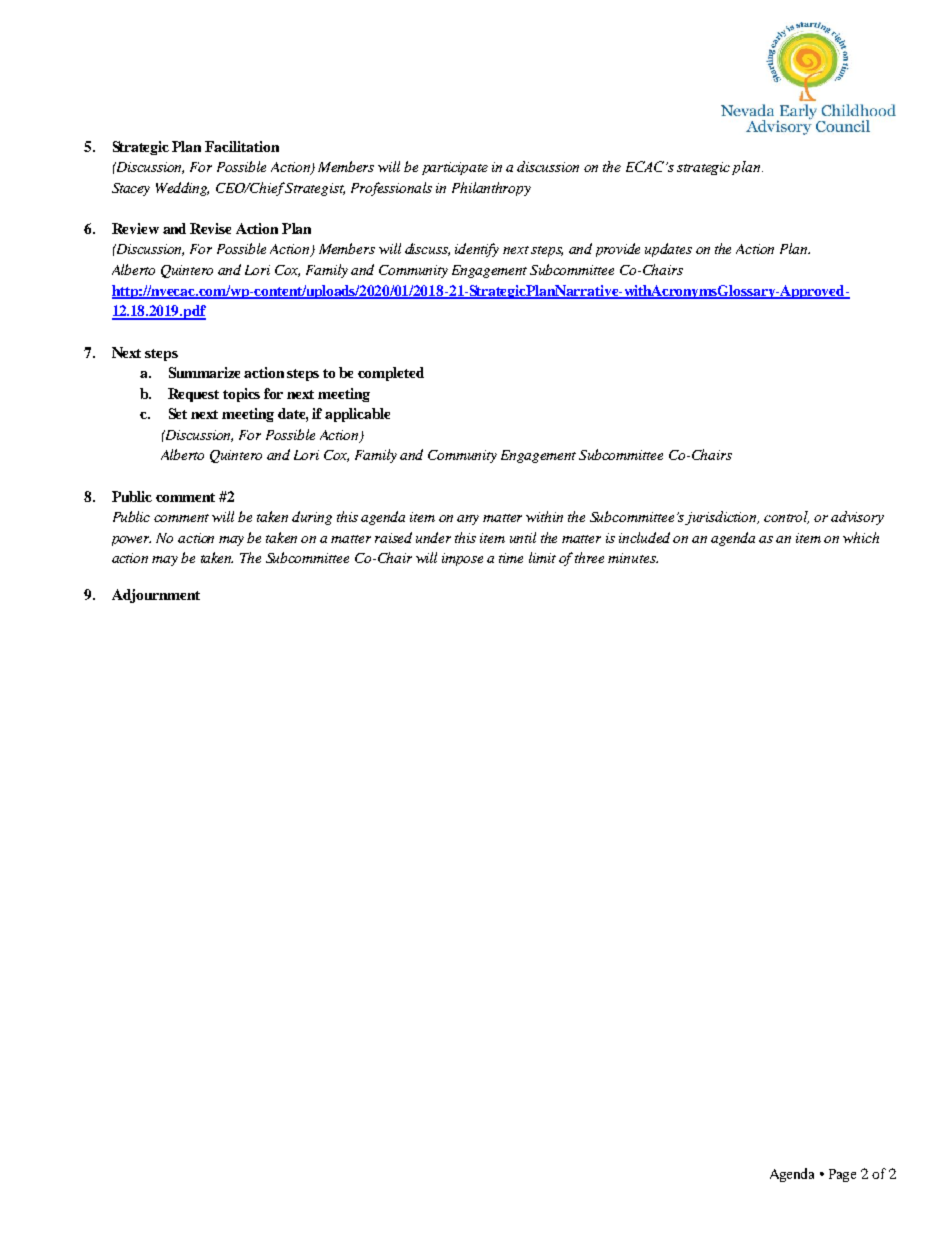 The height and width of the document is (1233, 952). What do you see at coordinates (182, 189) in the document?
I see `Wedding` at bounding box center [182, 189].
